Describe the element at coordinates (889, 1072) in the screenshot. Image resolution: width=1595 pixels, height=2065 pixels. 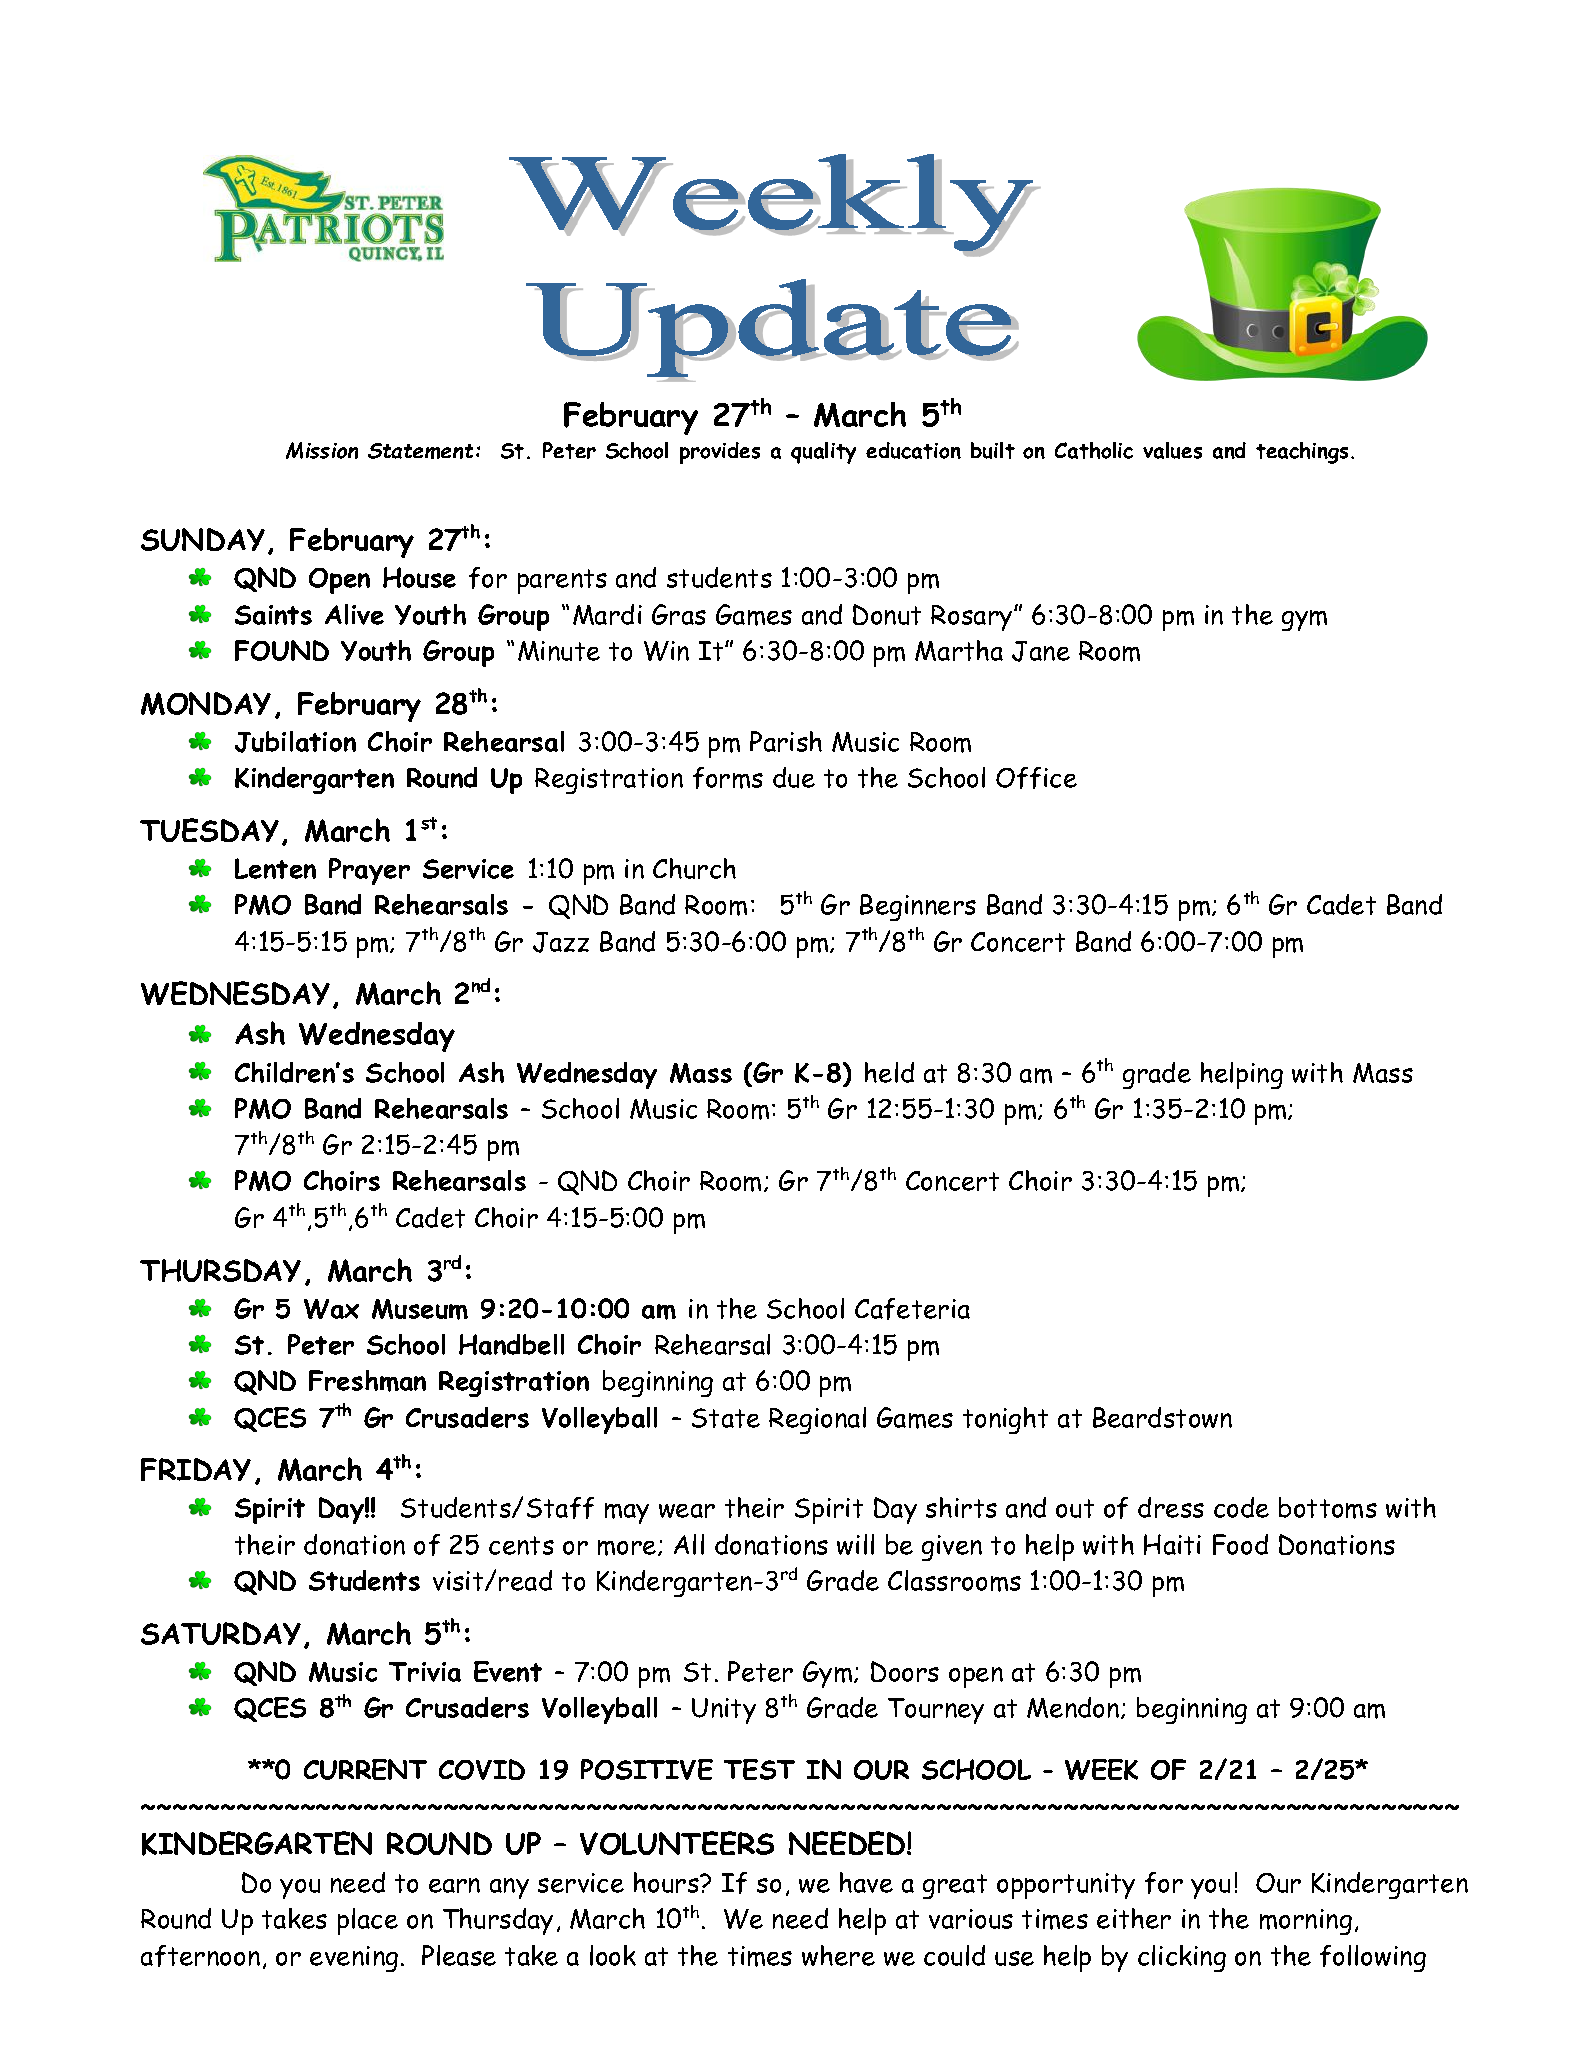
I see `held` at that location.
